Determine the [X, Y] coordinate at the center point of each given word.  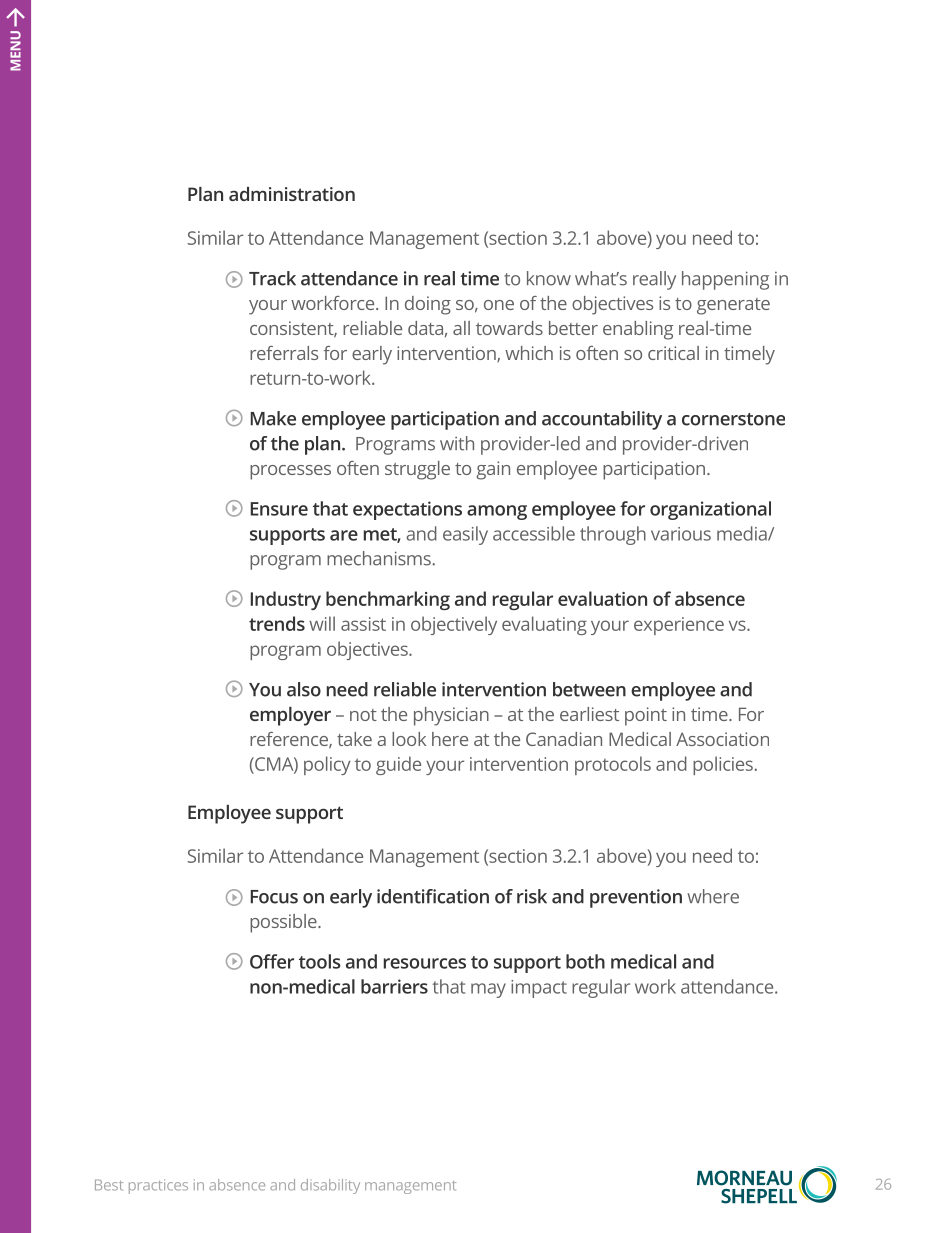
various [681, 534]
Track [272, 278]
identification [433, 896]
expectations [407, 510]
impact [539, 989]
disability [330, 1186]
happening [725, 280]
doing [428, 305]
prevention [636, 898]
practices [158, 1186]
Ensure [279, 509]
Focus [274, 897]
